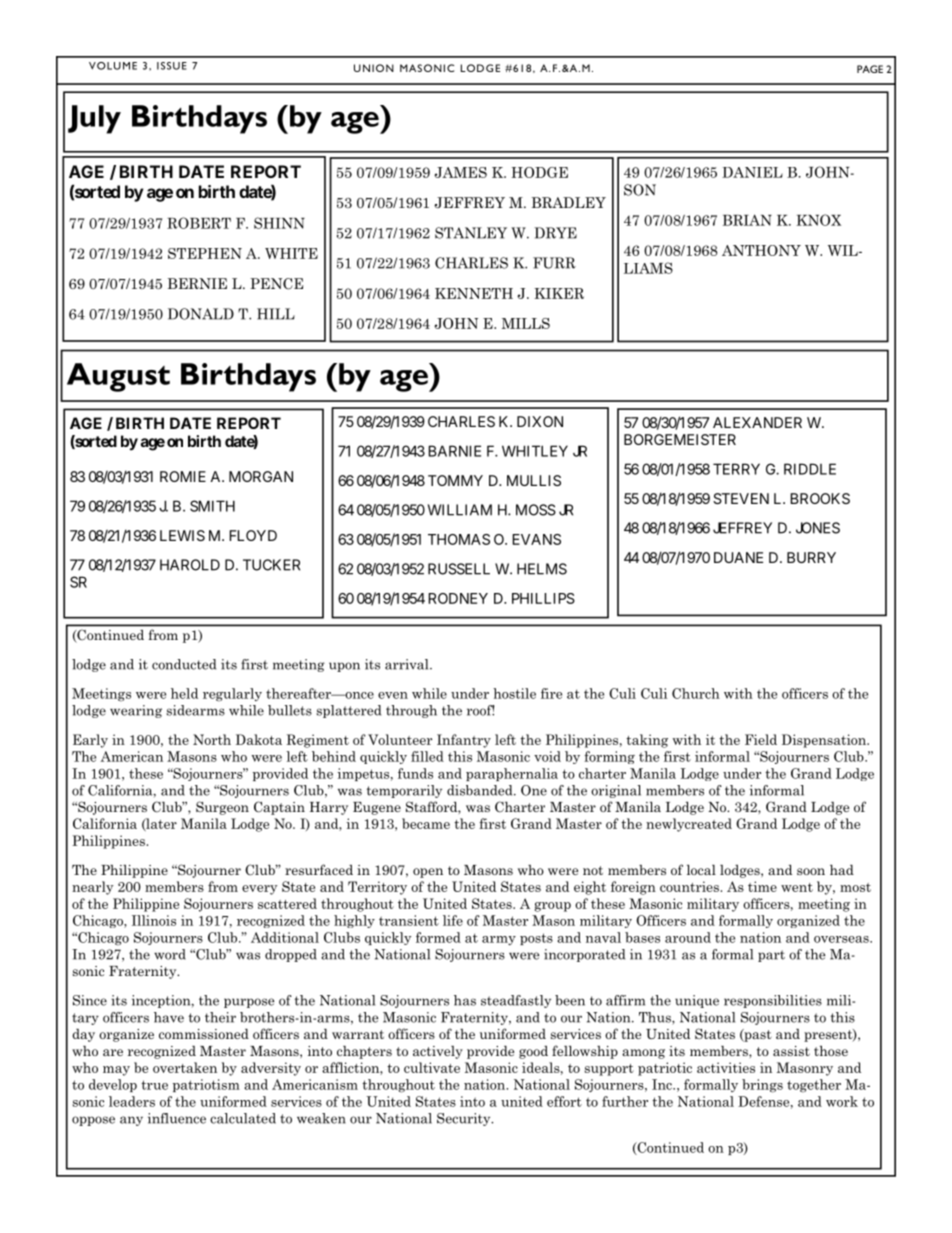  Describe the element at coordinates (757, 422) in the screenshot. I see `ALEXANDER` at that location.
